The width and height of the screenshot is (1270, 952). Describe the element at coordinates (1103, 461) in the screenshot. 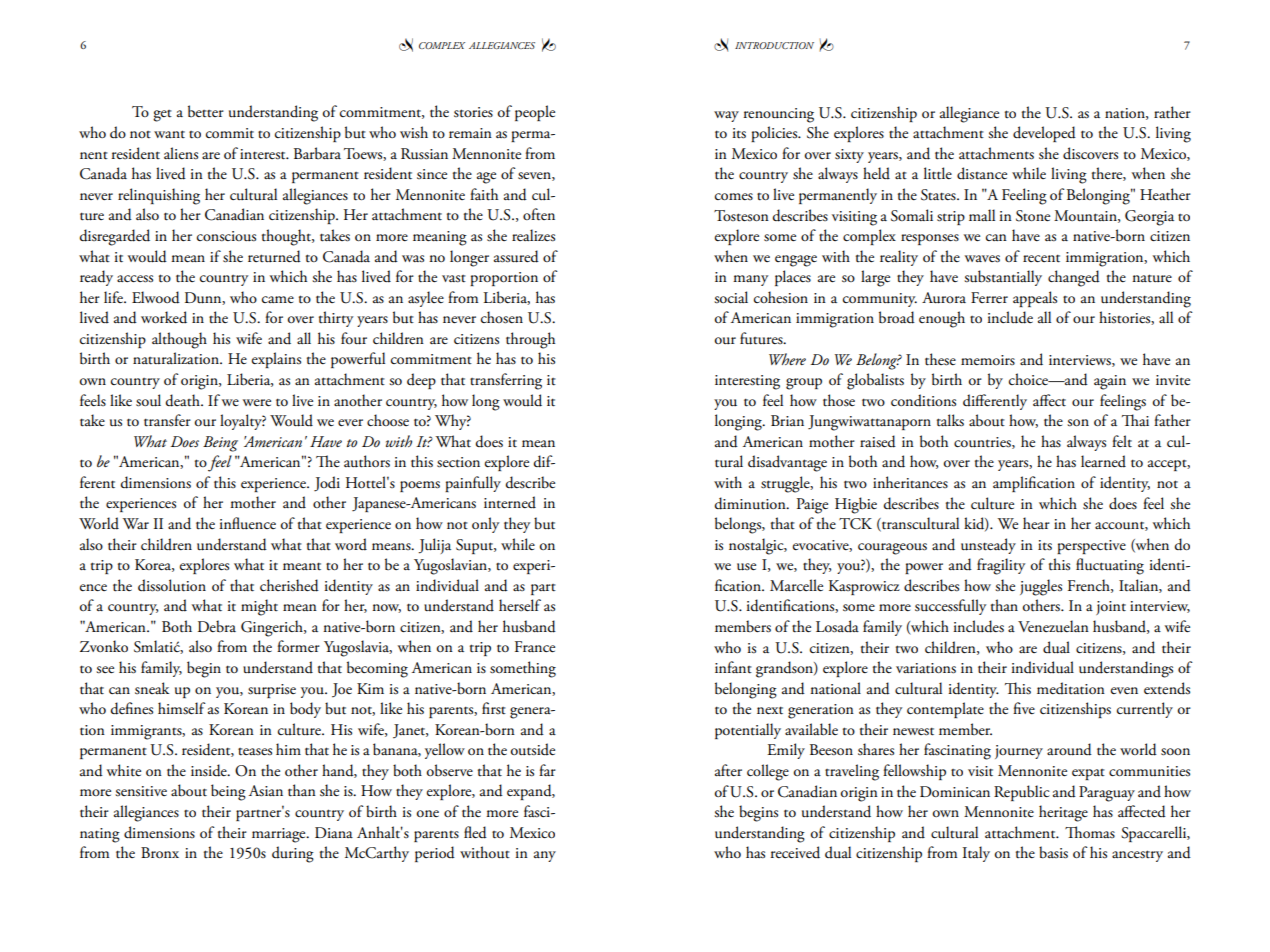

I see `learned` at that location.
